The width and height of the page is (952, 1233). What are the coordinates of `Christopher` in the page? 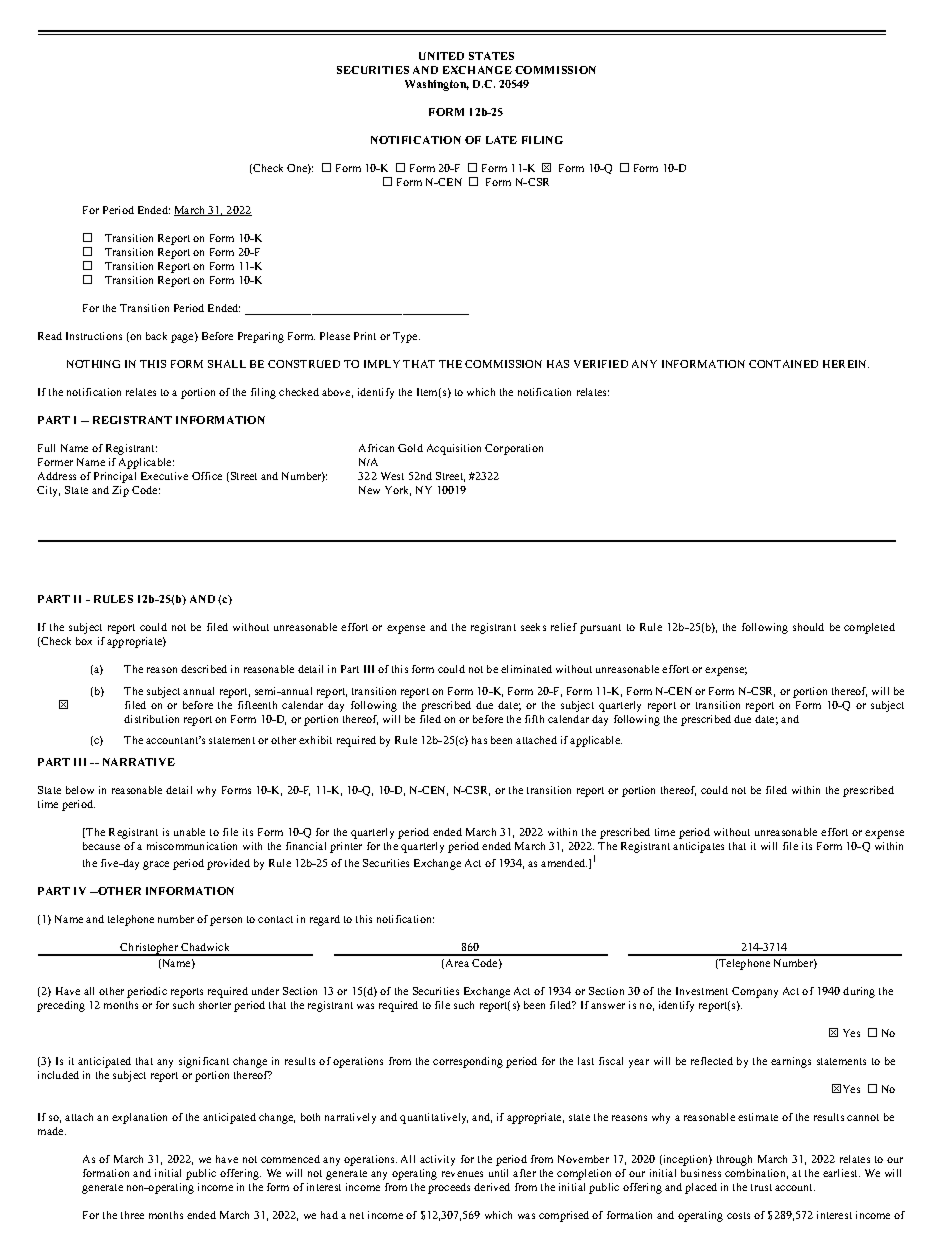 It's located at (149, 949).
